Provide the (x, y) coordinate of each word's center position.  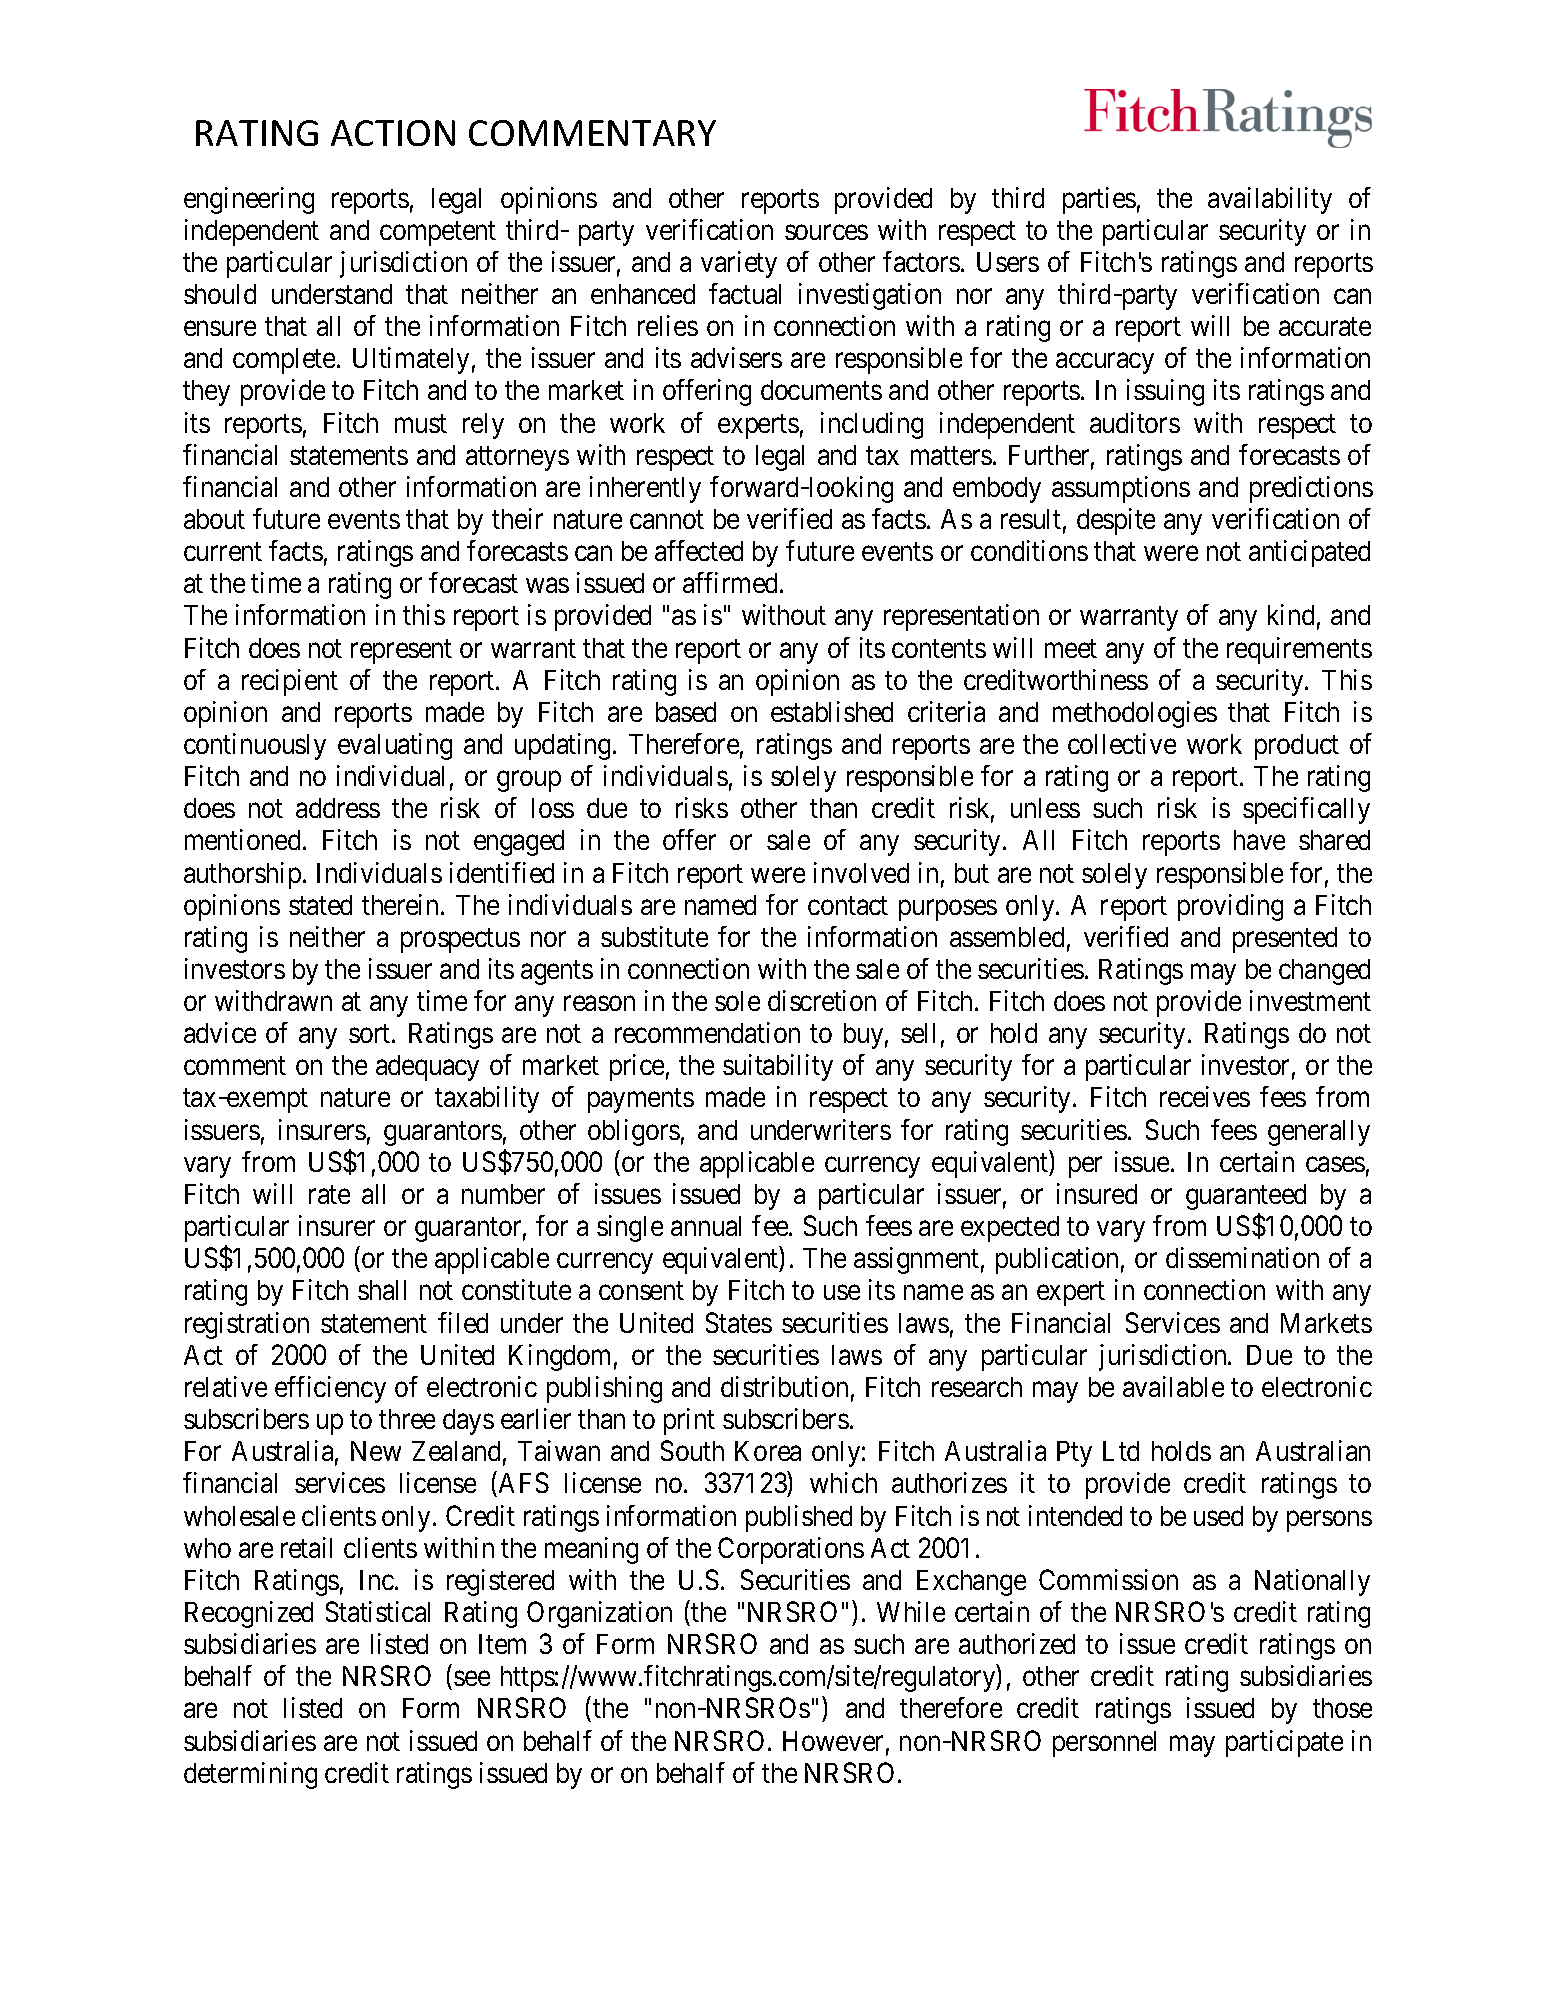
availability (1270, 200)
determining (250, 1775)
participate (1284, 1743)
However (833, 1741)
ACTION (393, 133)
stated (320, 905)
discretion (822, 1000)
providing (1230, 907)
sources (826, 232)
